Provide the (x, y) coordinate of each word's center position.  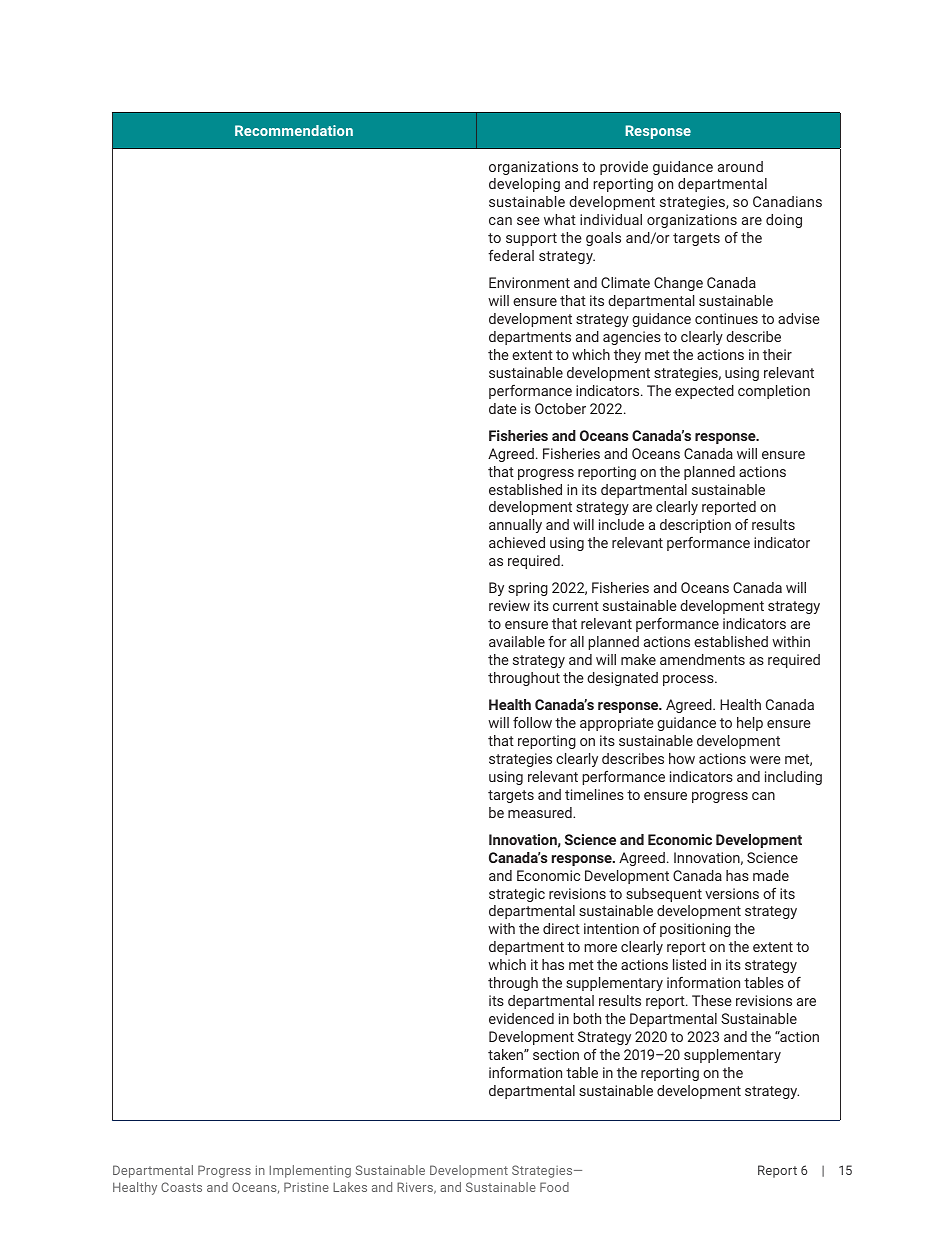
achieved (517, 542)
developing (524, 185)
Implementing (310, 1171)
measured (541, 812)
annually (515, 526)
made (771, 875)
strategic (517, 895)
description (695, 526)
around (740, 166)
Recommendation (294, 130)
